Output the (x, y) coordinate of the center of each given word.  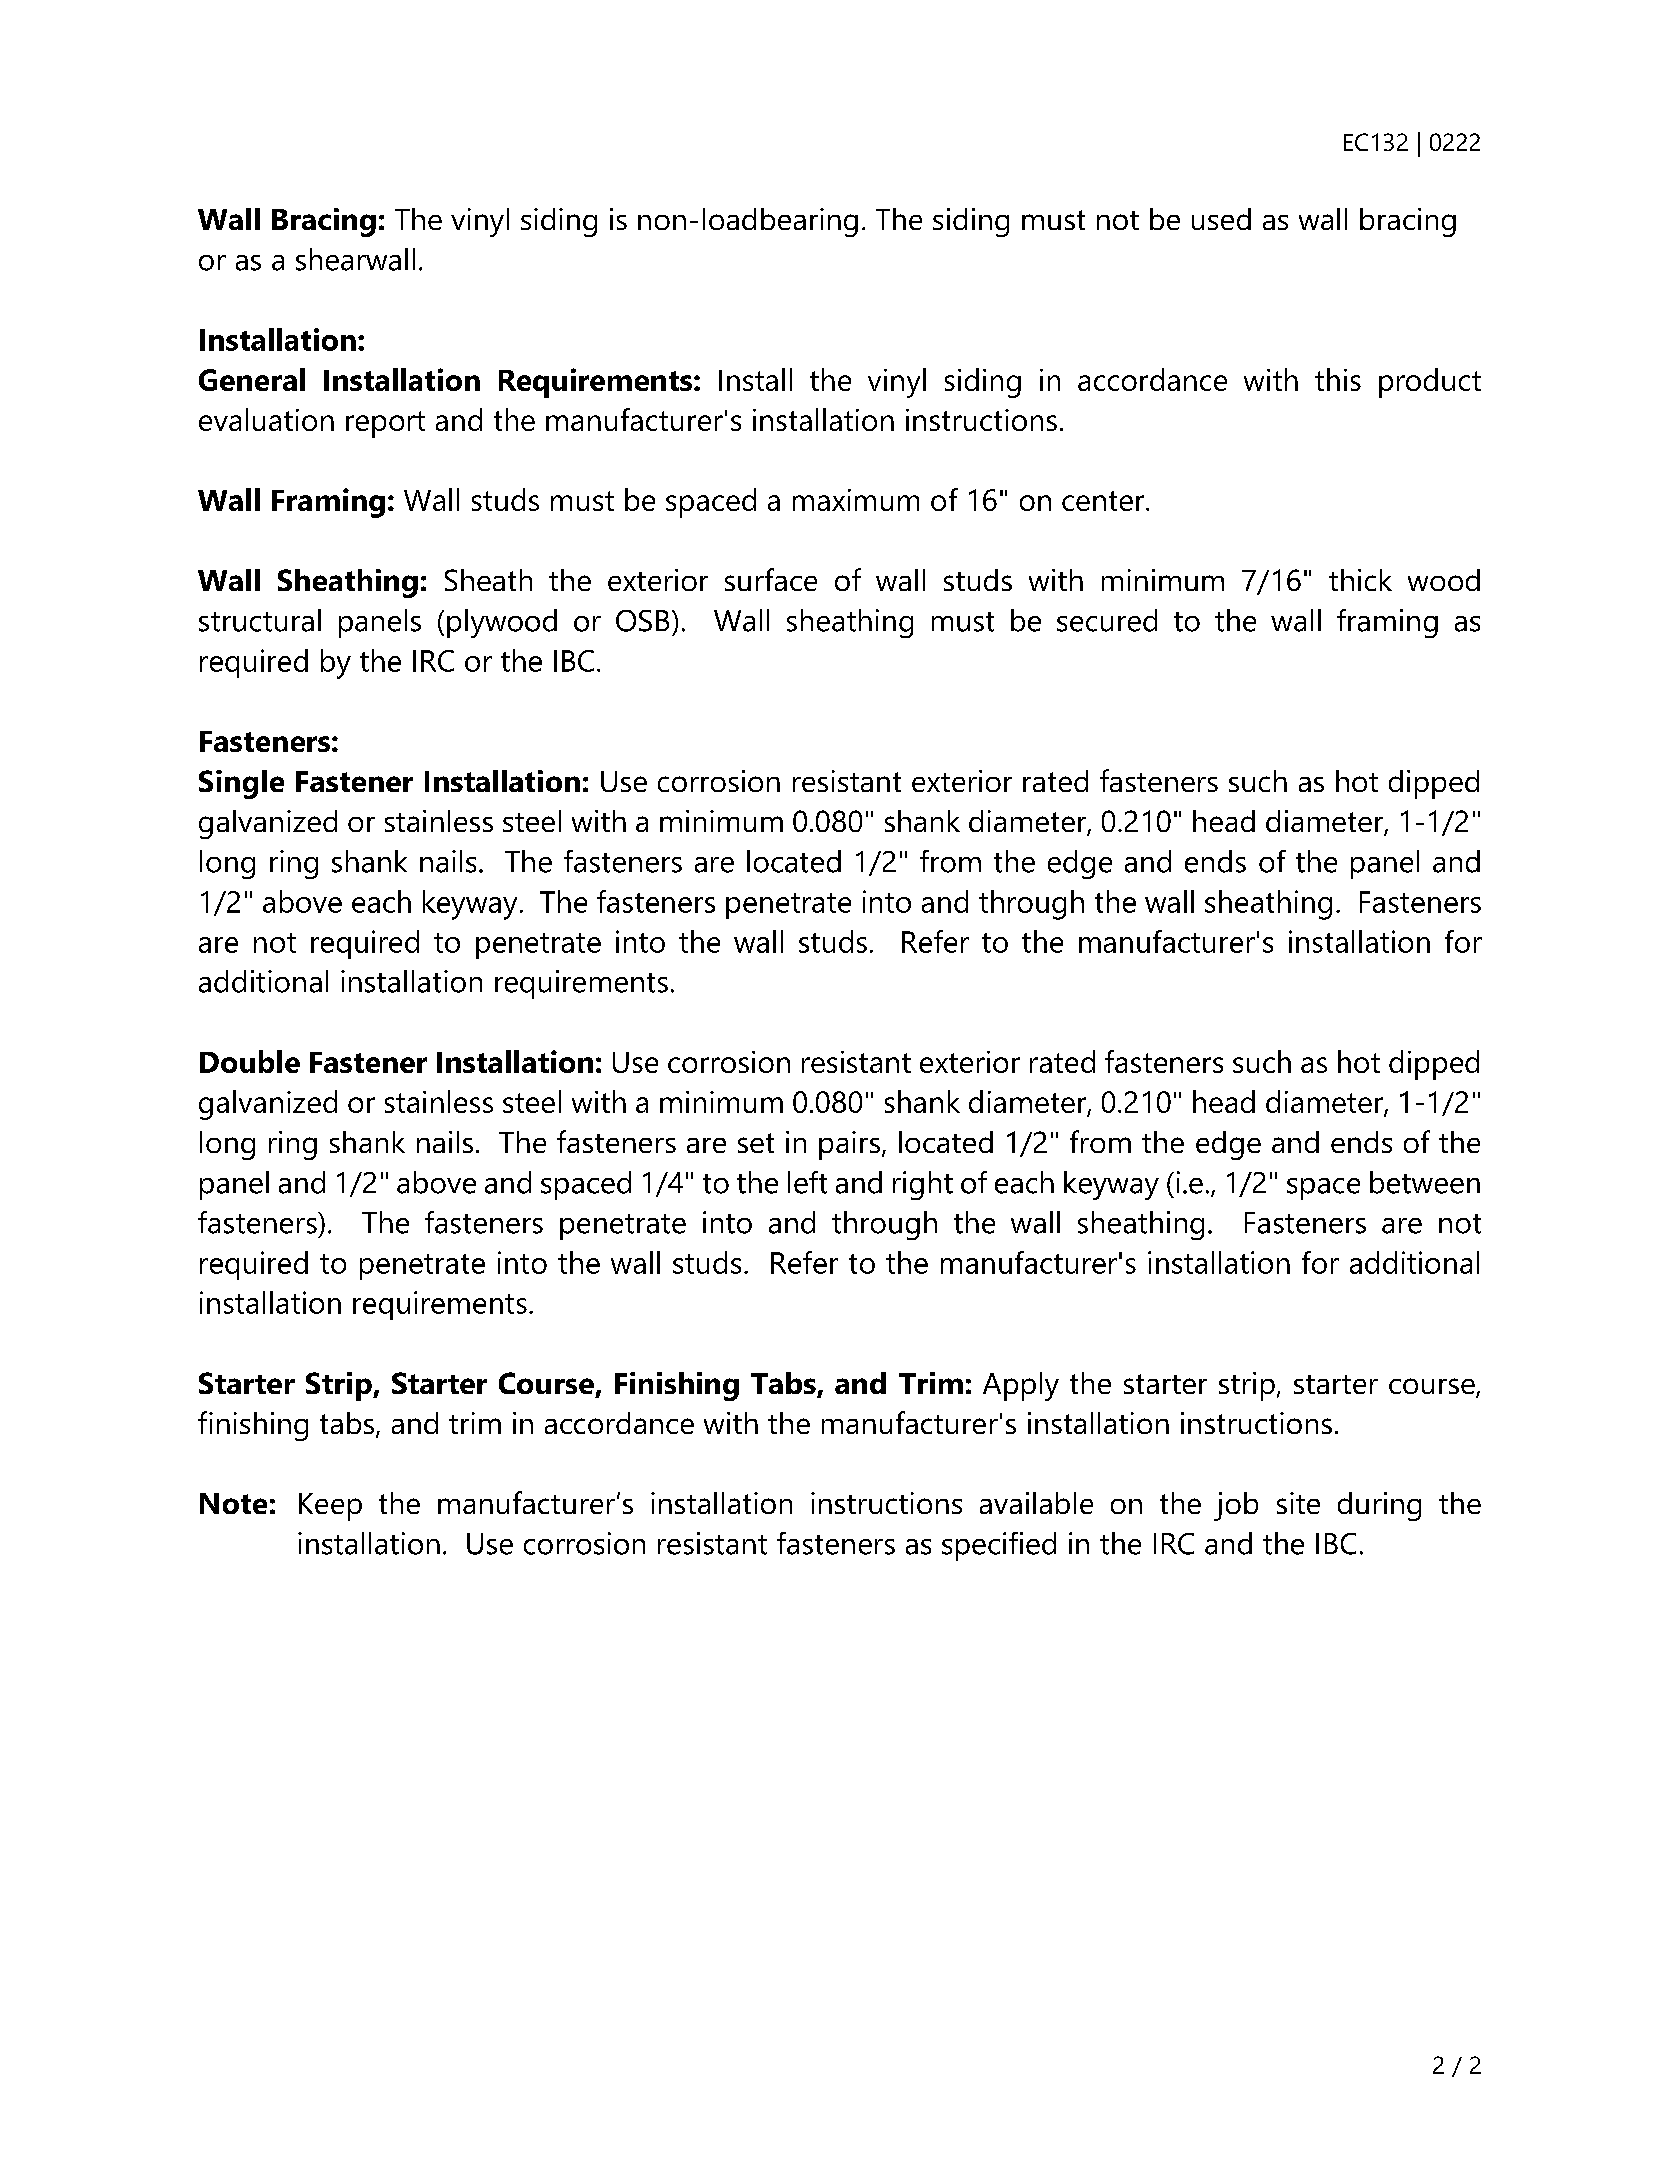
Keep (330, 1507)
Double (250, 1061)
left (807, 1182)
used (1221, 219)
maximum (856, 500)
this (1338, 379)
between (1425, 1182)
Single (241, 784)
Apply (1021, 1386)
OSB (642, 621)
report (385, 424)
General (252, 379)
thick (1360, 580)
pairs (849, 1145)
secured (1107, 620)
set (756, 1143)
